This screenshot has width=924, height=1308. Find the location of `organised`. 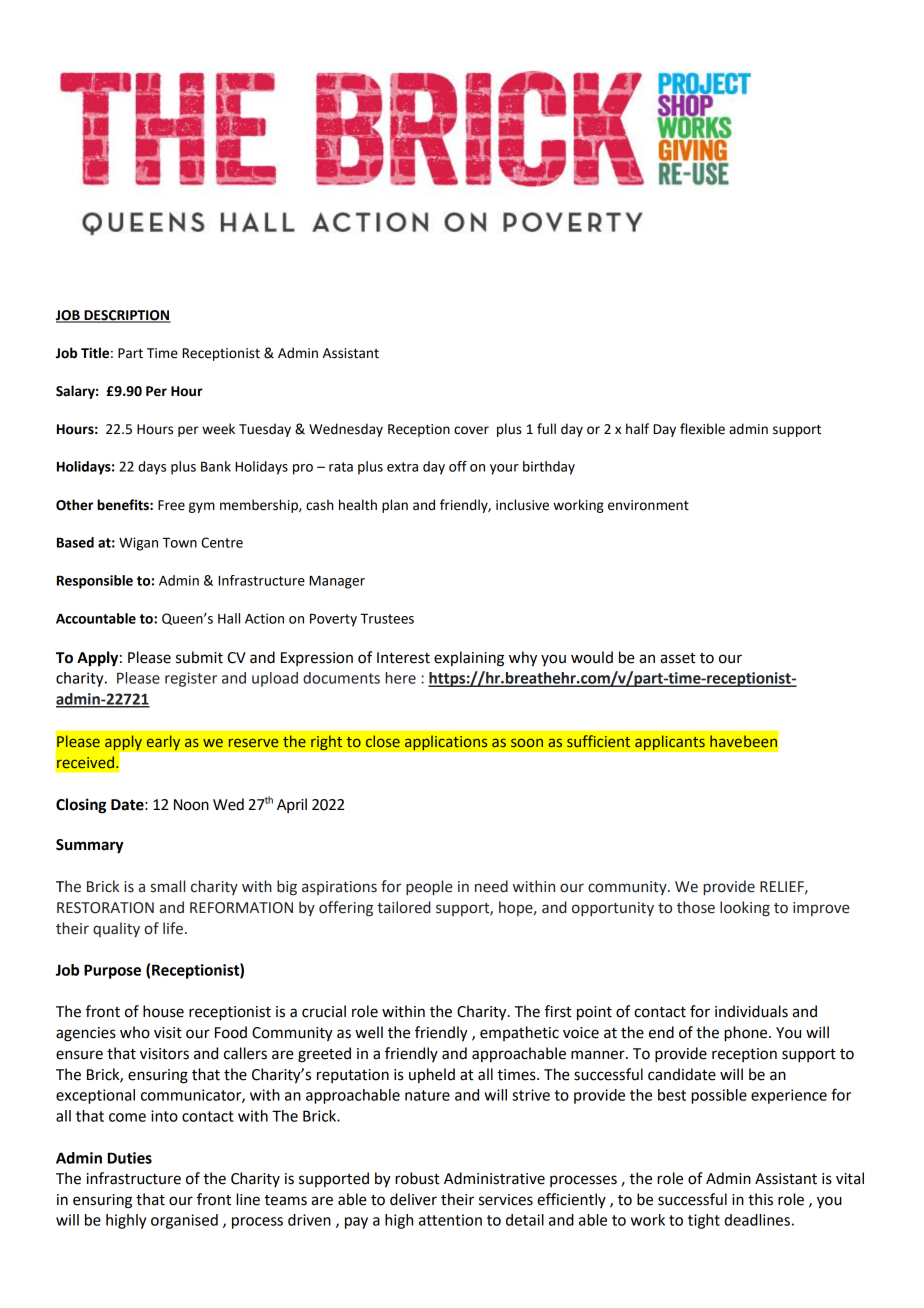

organised is located at coordinates (184, 1221).
